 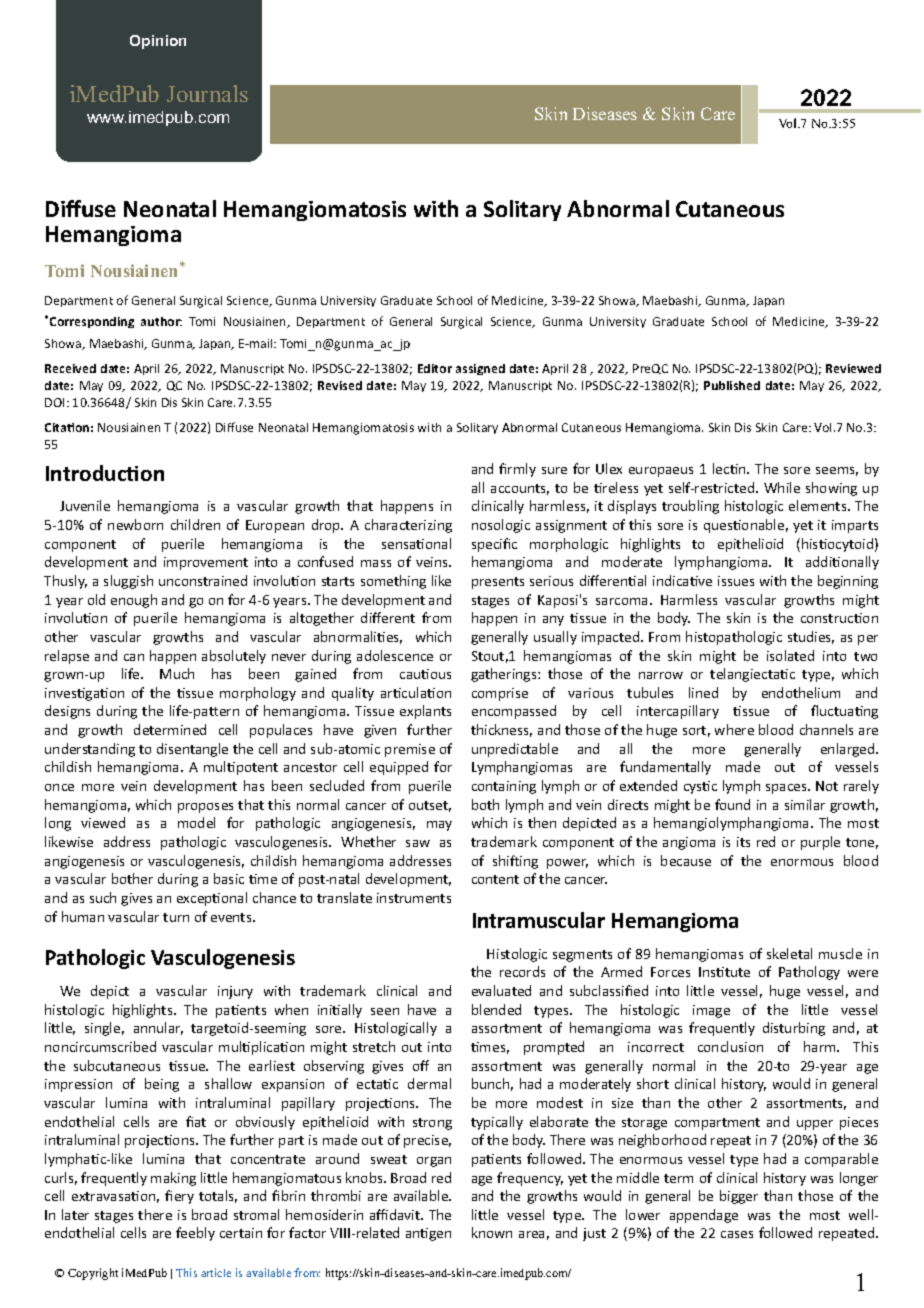 What do you see at coordinates (737, 1234) in the screenshot?
I see `cases` at bounding box center [737, 1234].
